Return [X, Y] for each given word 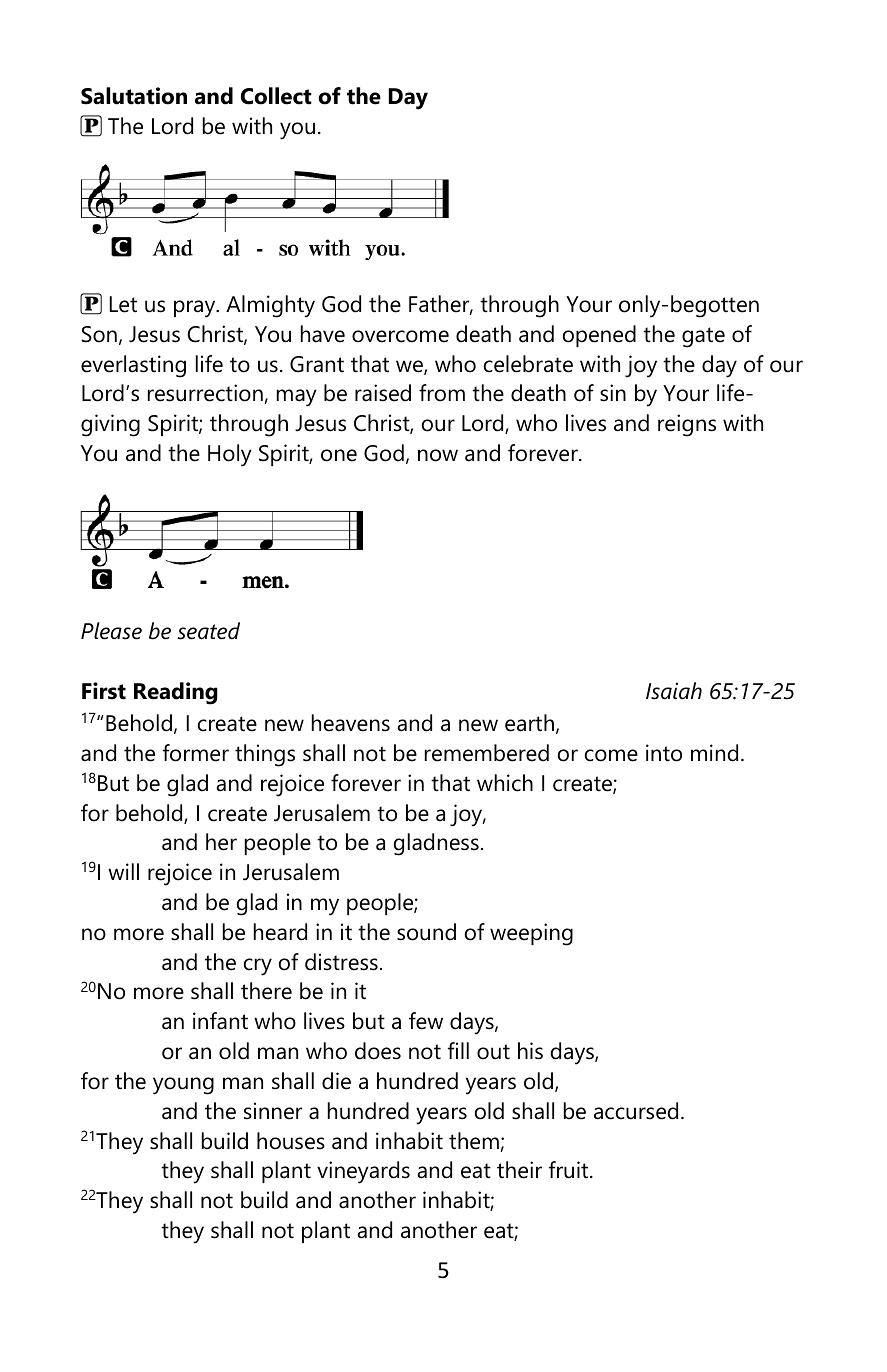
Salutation [134, 96]
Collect [276, 96]
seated [209, 631]
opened [599, 336]
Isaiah [674, 691]
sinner [273, 1111]
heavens [351, 723]
